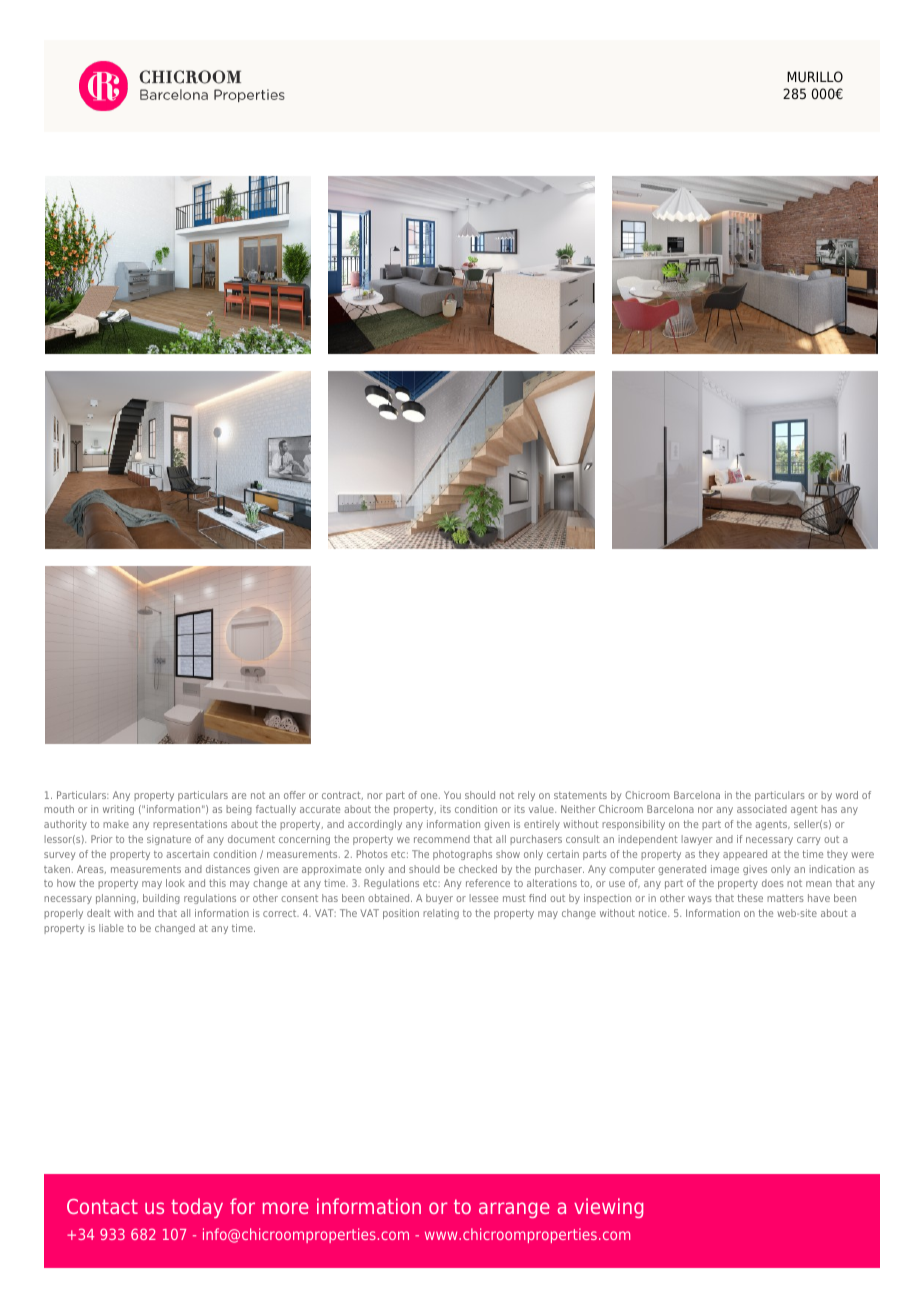 The height and width of the screenshot is (1308, 924). What do you see at coordinates (514, 1210) in the screenshot?
I see `arrange` at bounding box center [514, 1210].
